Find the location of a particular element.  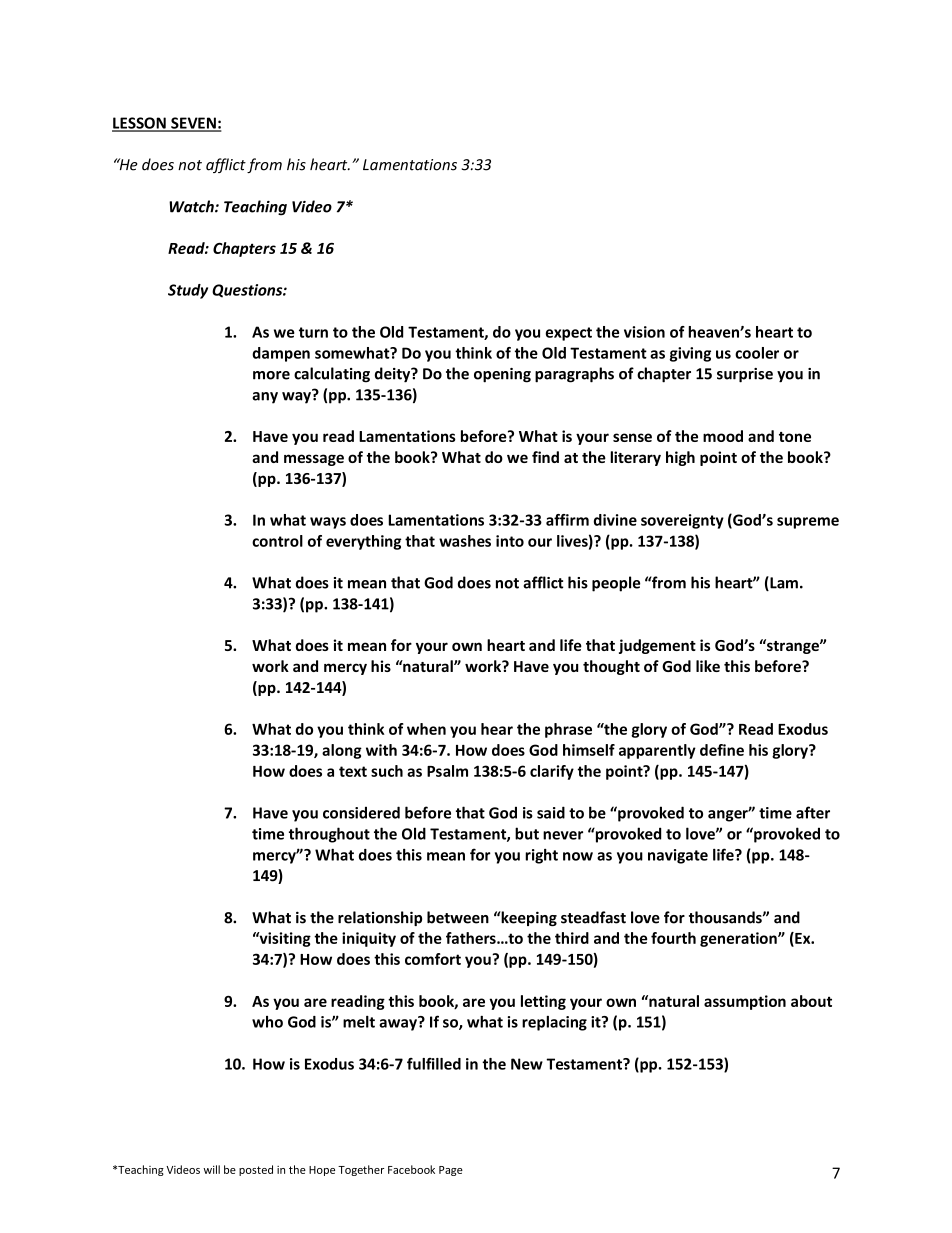

will is located at coordinates (211, 1169).
